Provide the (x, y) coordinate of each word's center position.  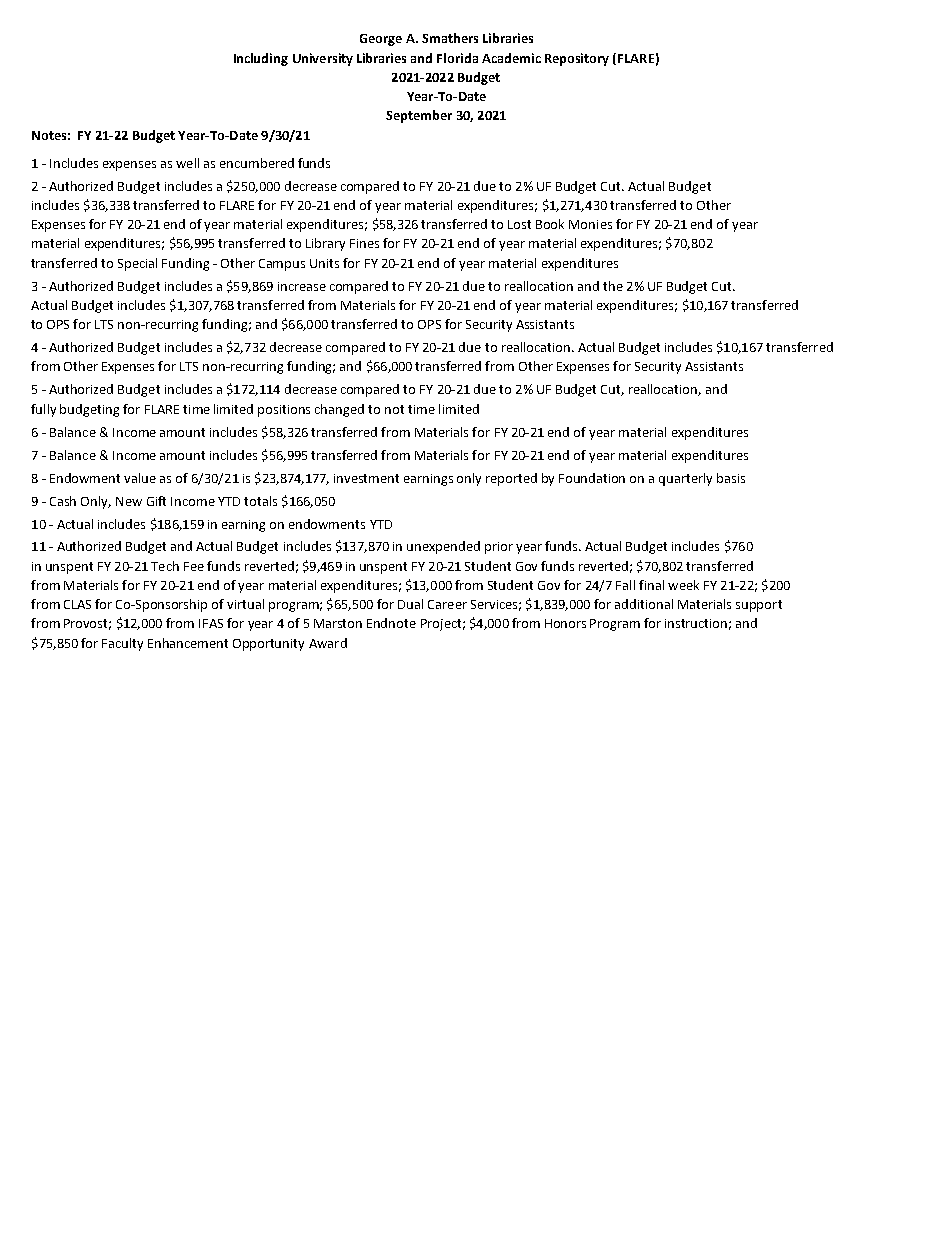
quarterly (685, 479)
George (381, 40)
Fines (364, 243)
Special (137, 264)
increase (302, 286)
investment (366, 478)
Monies (590, 224)
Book (550, 224)
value (140, 478)
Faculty (122, 644)
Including (261, 59)
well (187, 163)
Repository (577, 59)
